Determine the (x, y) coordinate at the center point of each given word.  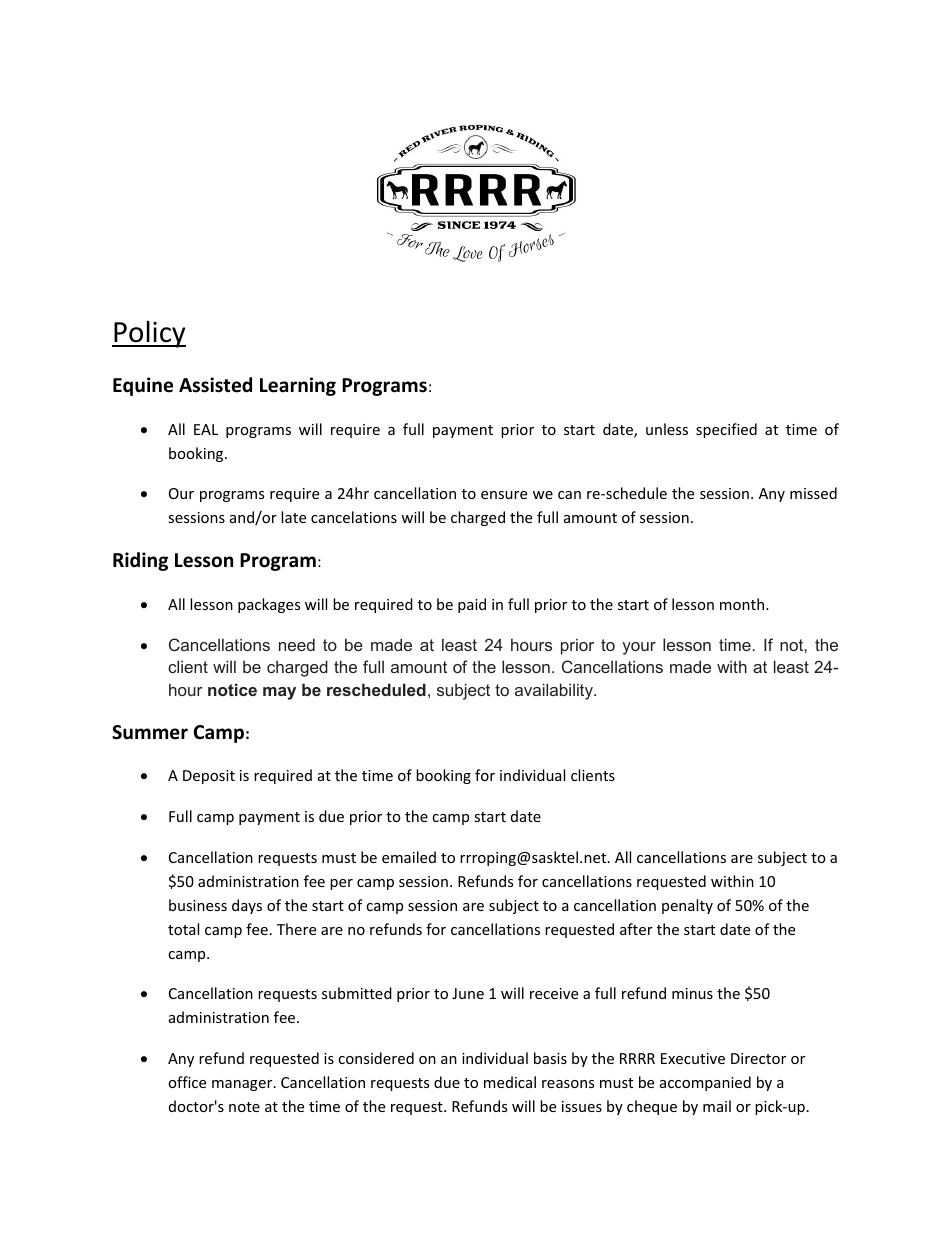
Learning (298, 386)
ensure (504, 495)
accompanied (705, 1083)
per (341, 884)
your (639, 648)
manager (243, 1085)
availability (555, 691)
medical (510, 1082)
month (743, 604)
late (293, 517)
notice (232, 689)
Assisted (215, 385)
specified (726, 430)
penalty (687, 906)
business (198, 905)
